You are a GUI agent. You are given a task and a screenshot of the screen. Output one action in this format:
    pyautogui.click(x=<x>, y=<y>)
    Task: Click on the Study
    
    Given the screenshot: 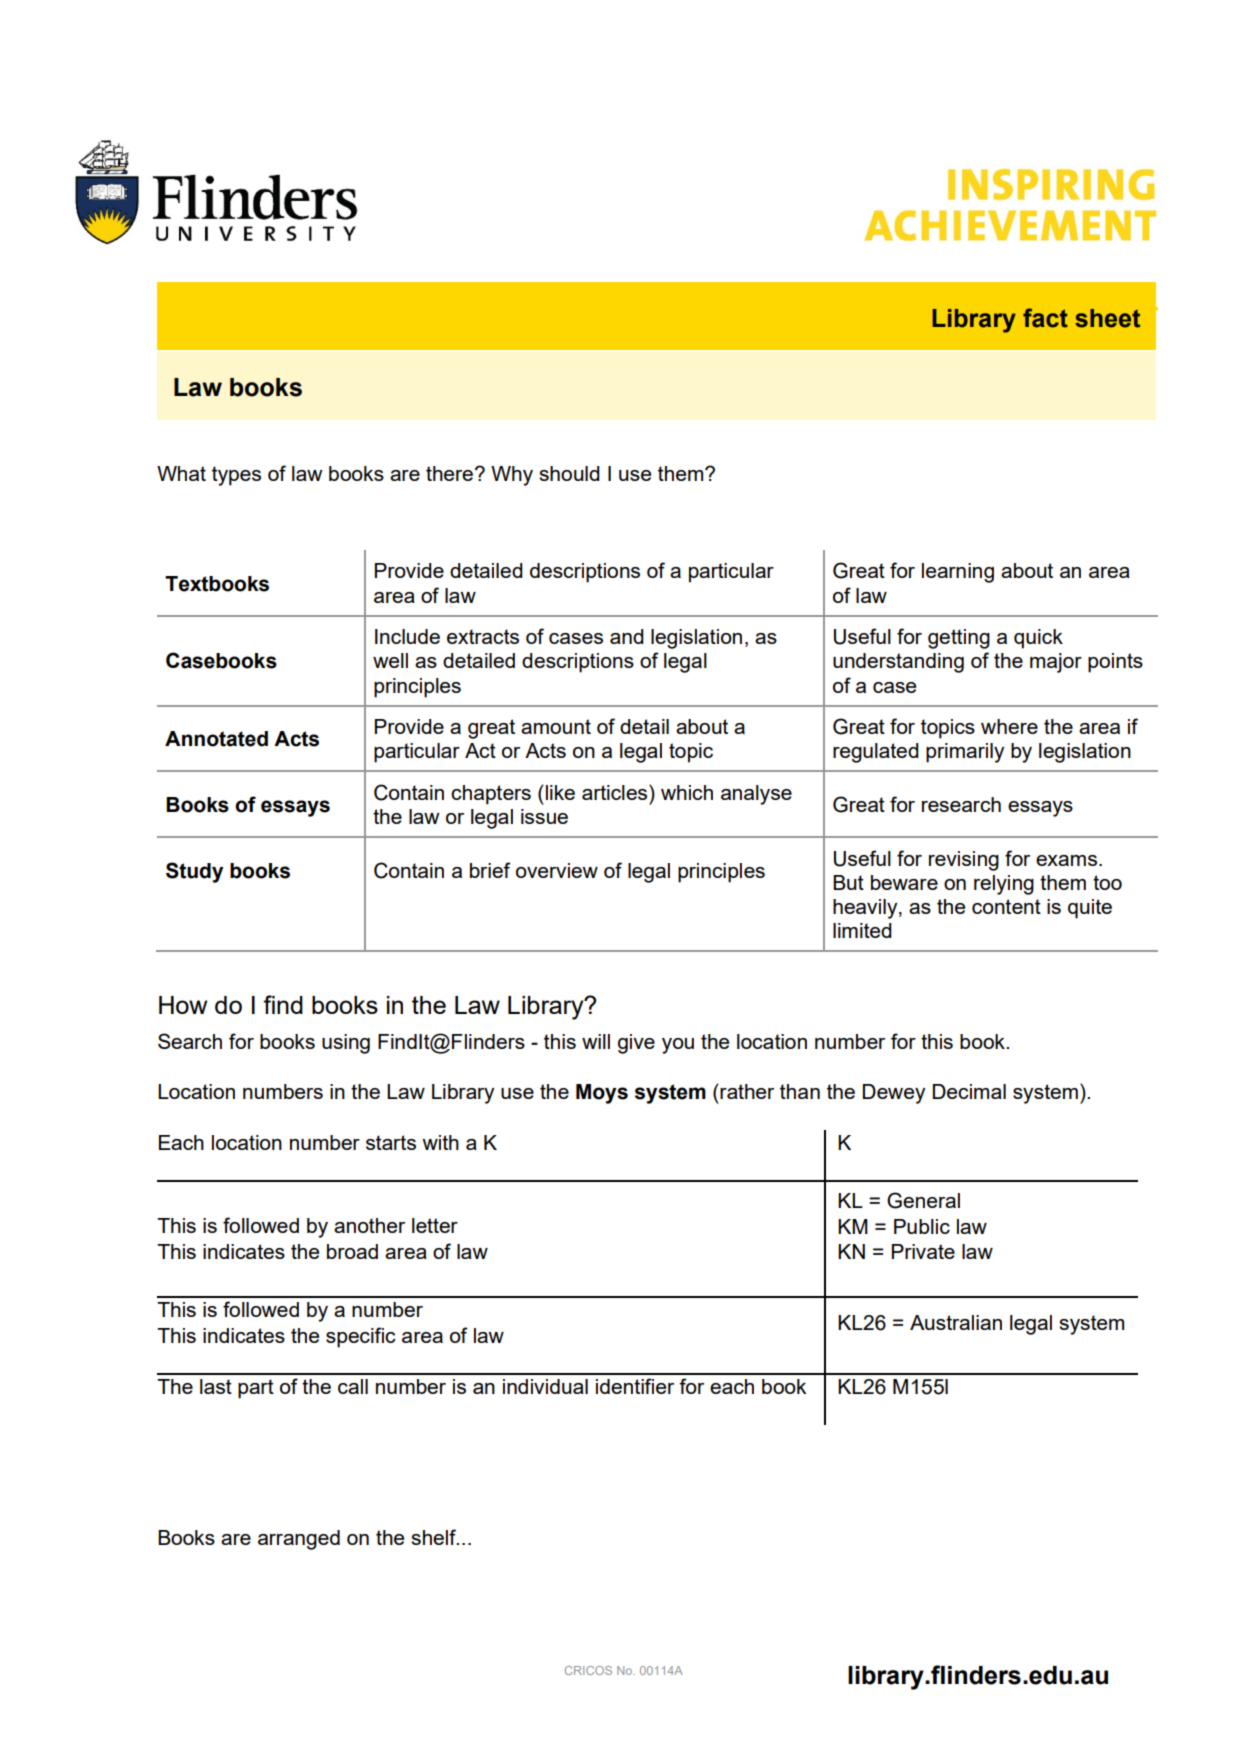 What is the action you would take?
    pyautogui.click(x=194, y=872)
